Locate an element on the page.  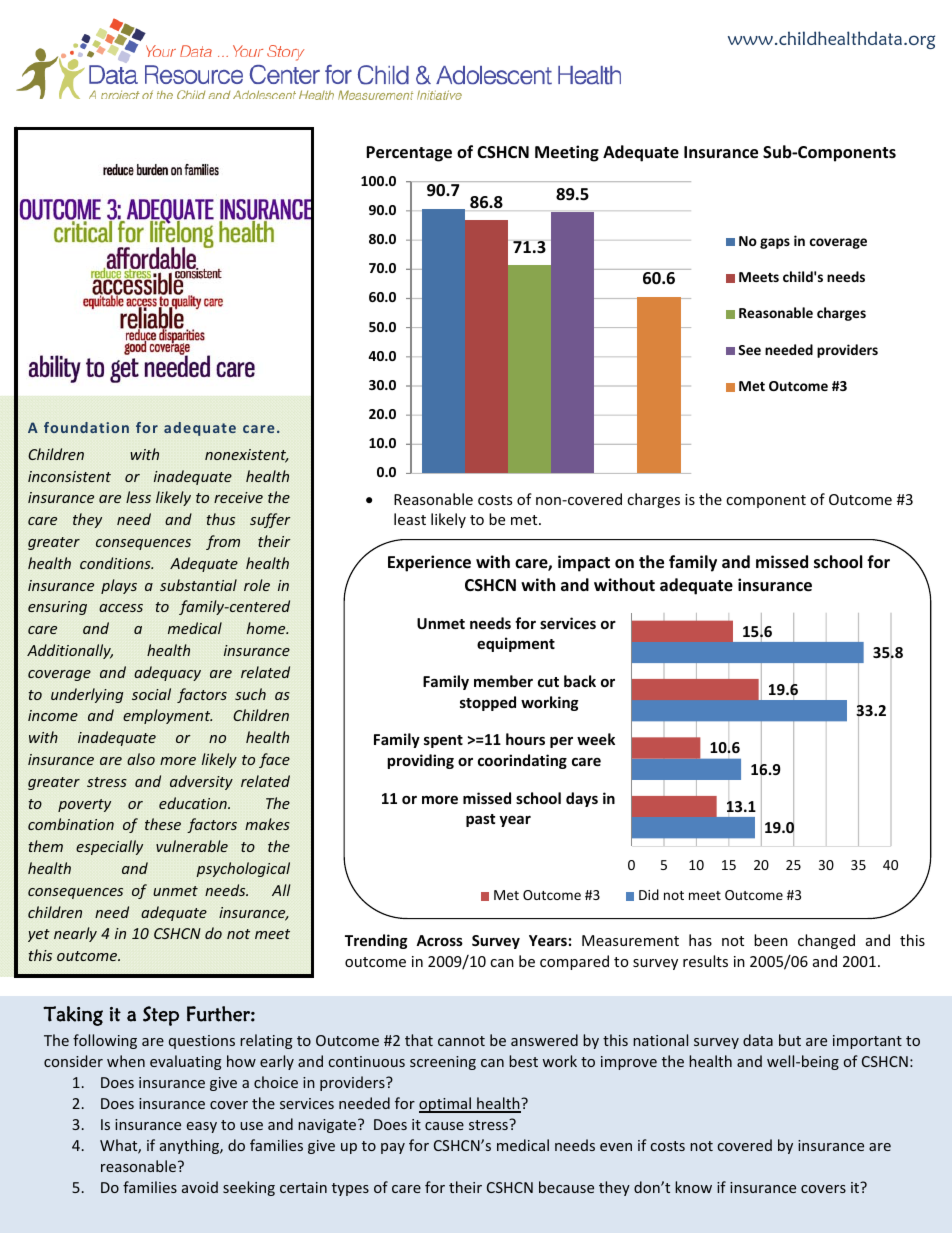
foundation is located at coordinates (86, 427).
